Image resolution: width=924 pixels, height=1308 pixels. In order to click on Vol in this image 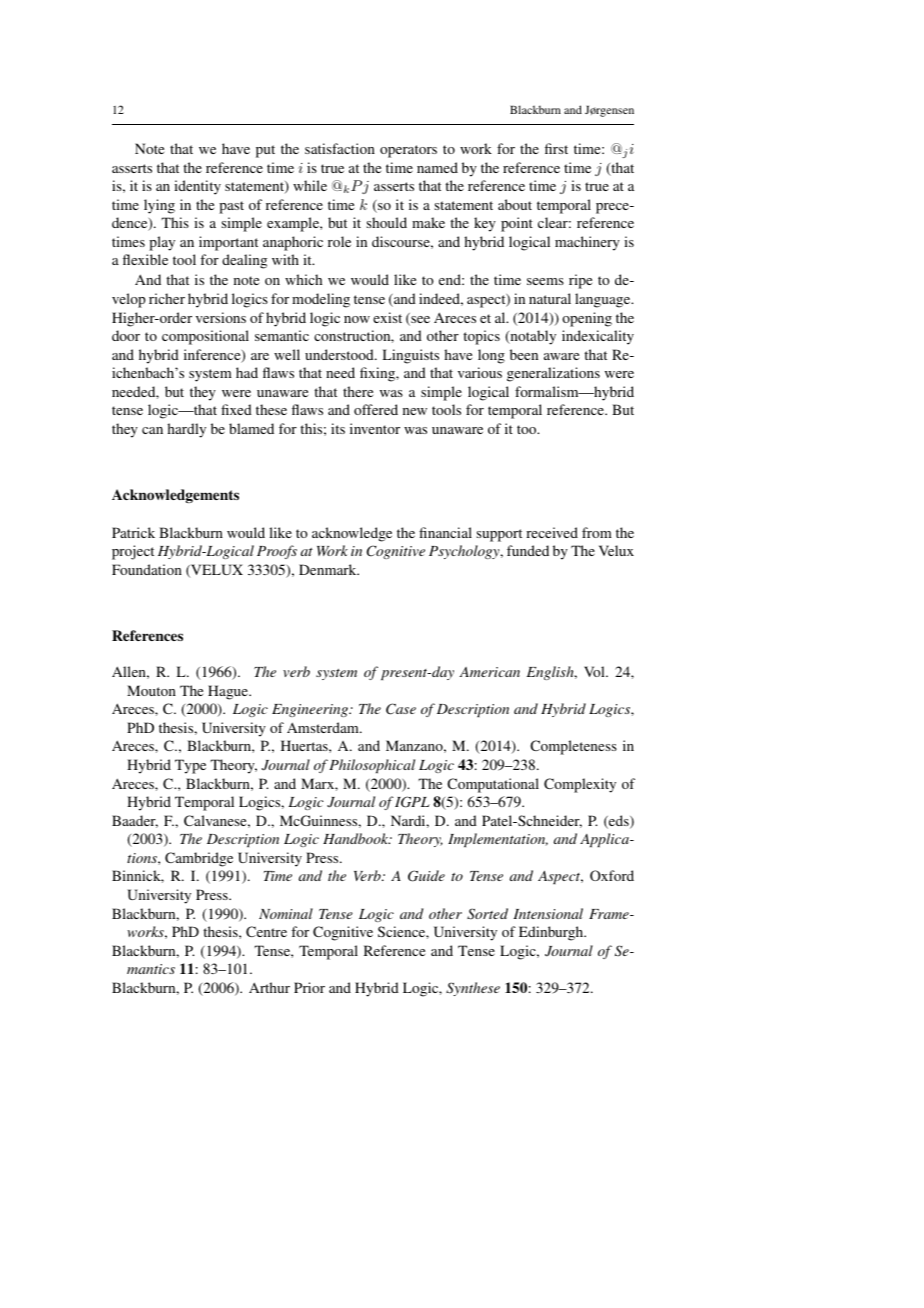, I will do `click(595, 671)`.
